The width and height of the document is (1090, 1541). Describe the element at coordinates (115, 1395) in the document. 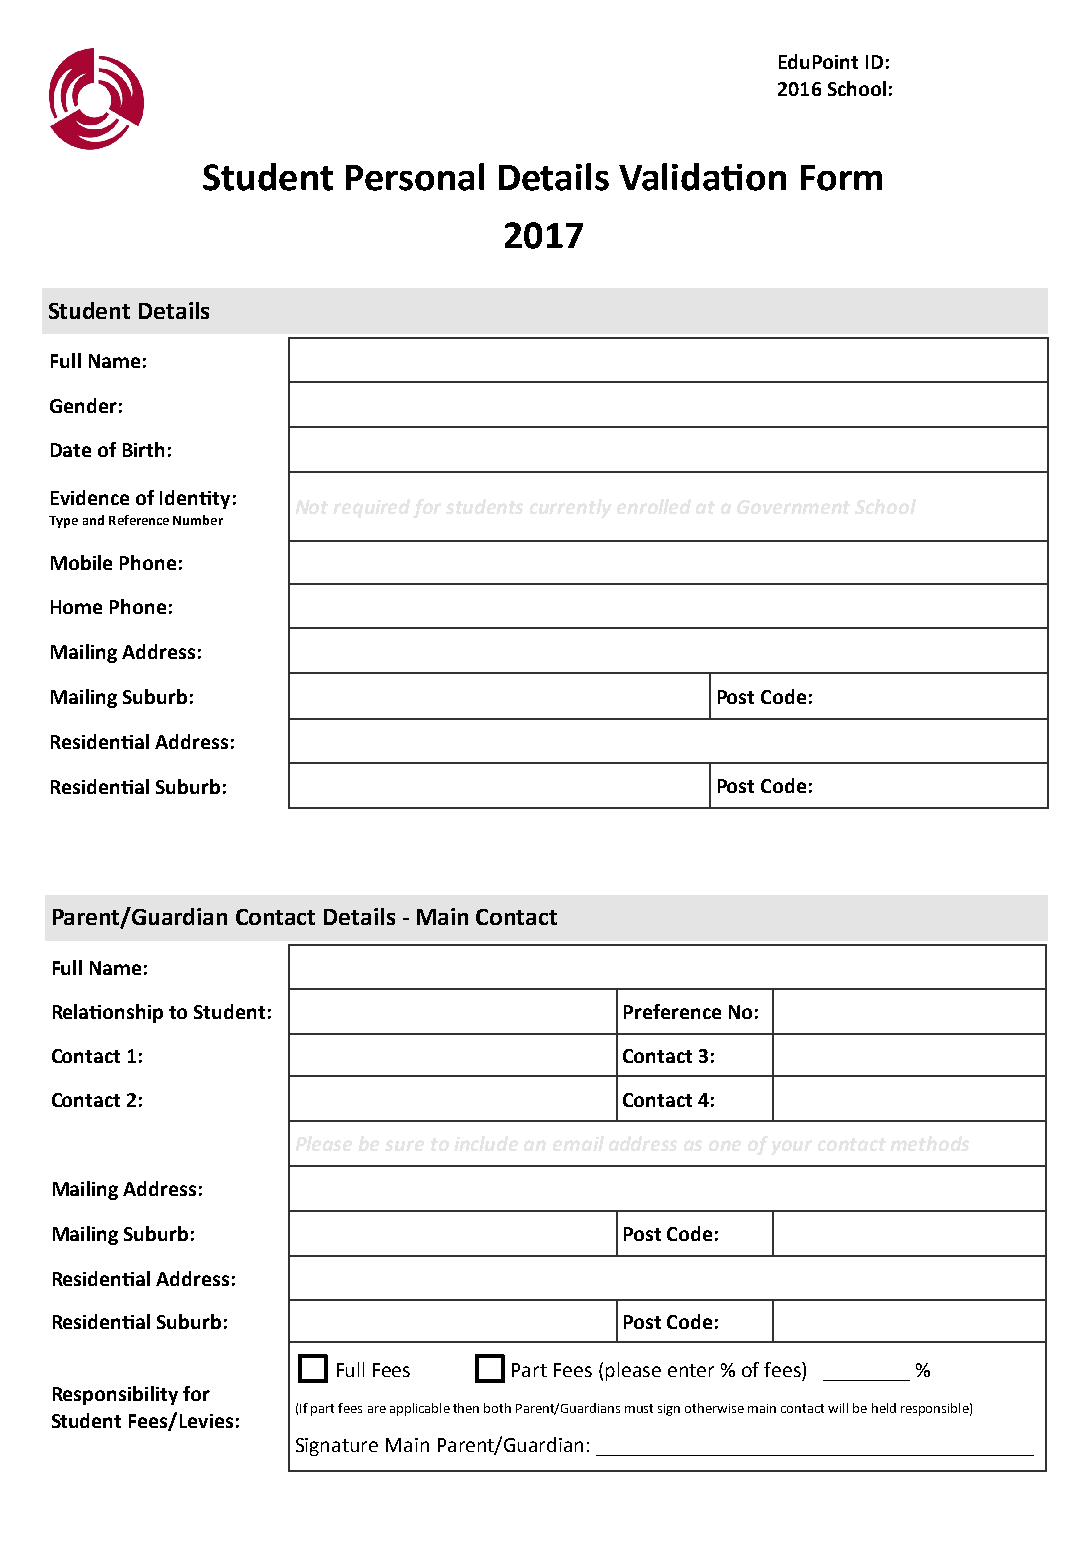

I see `Responsibility` at that location.
